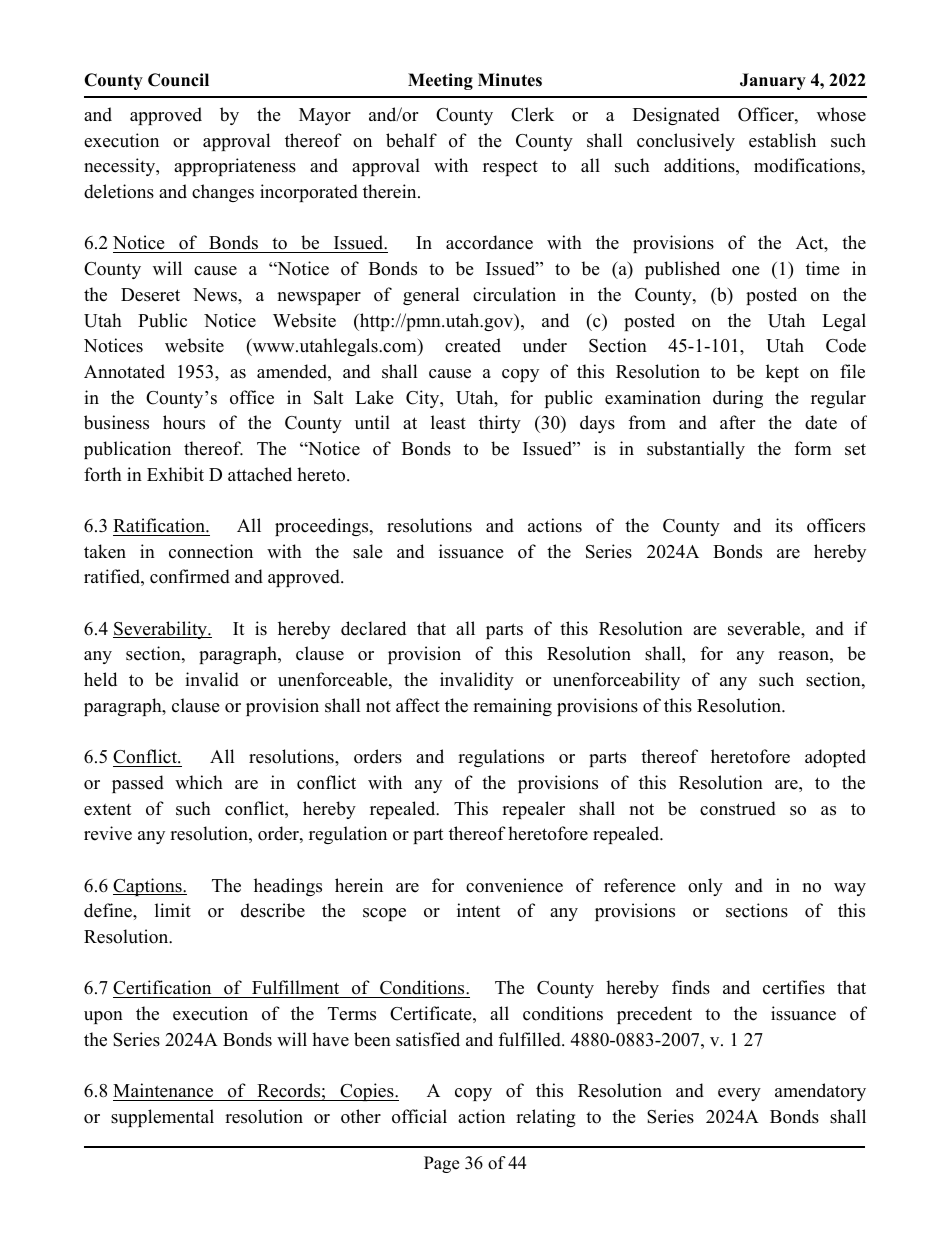 This document has height=1233, width=952. What do you see at coordinates (532, 114) in the document?
I see `Clerk` at bounding box center [532, 114].
